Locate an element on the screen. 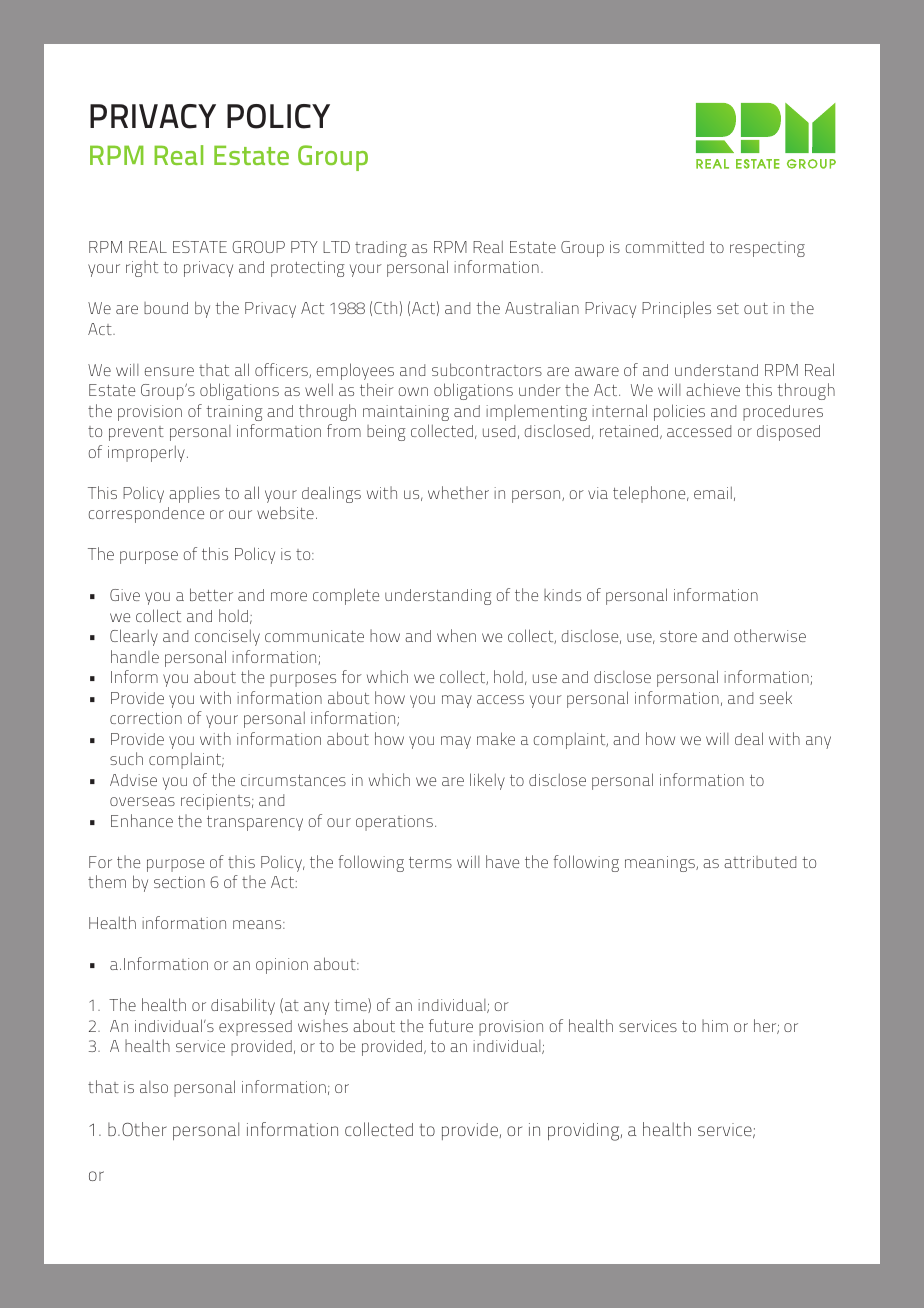  right is located at coordinates (142, 268).
